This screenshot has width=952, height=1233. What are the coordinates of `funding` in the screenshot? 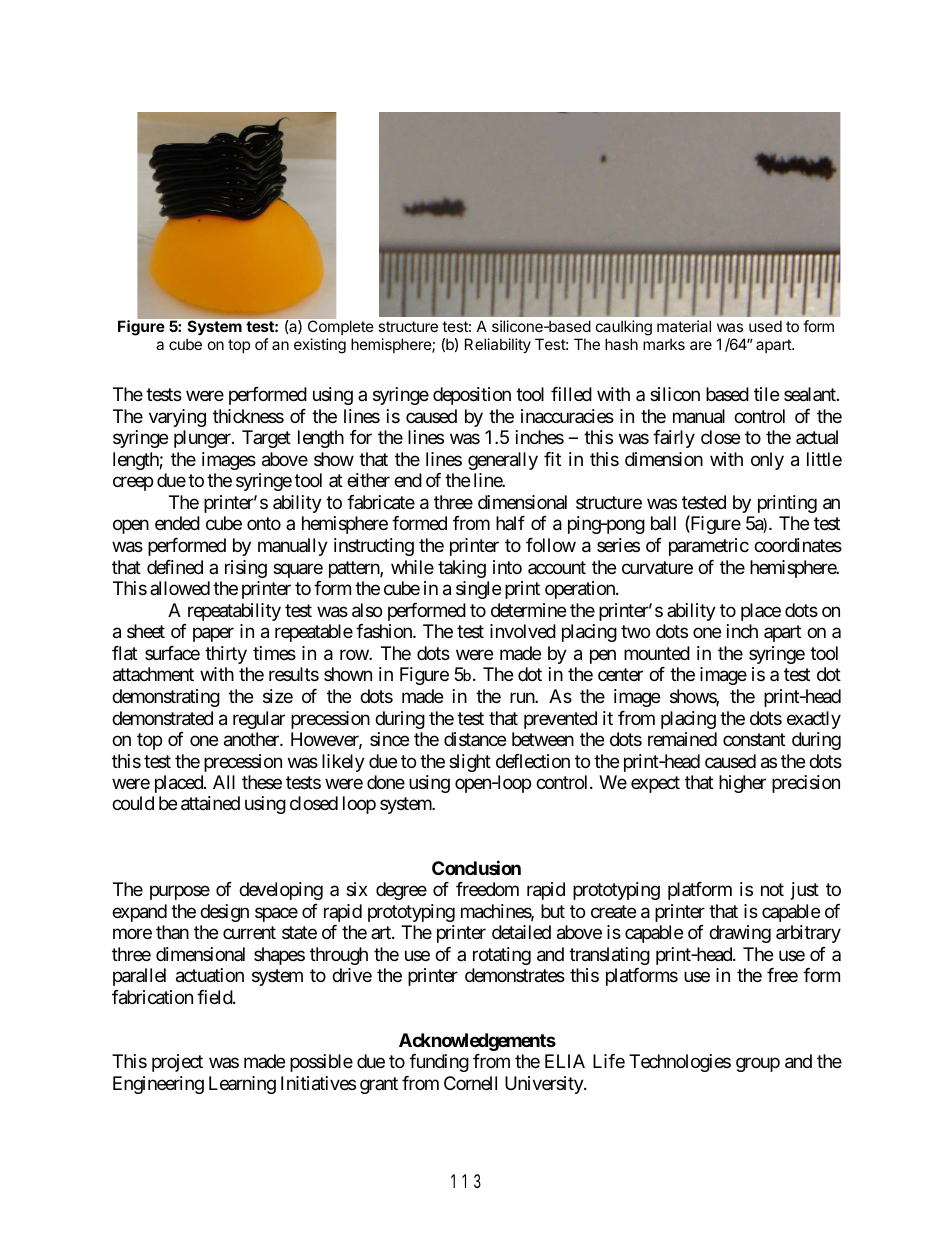 It's located at (439, 1063).
